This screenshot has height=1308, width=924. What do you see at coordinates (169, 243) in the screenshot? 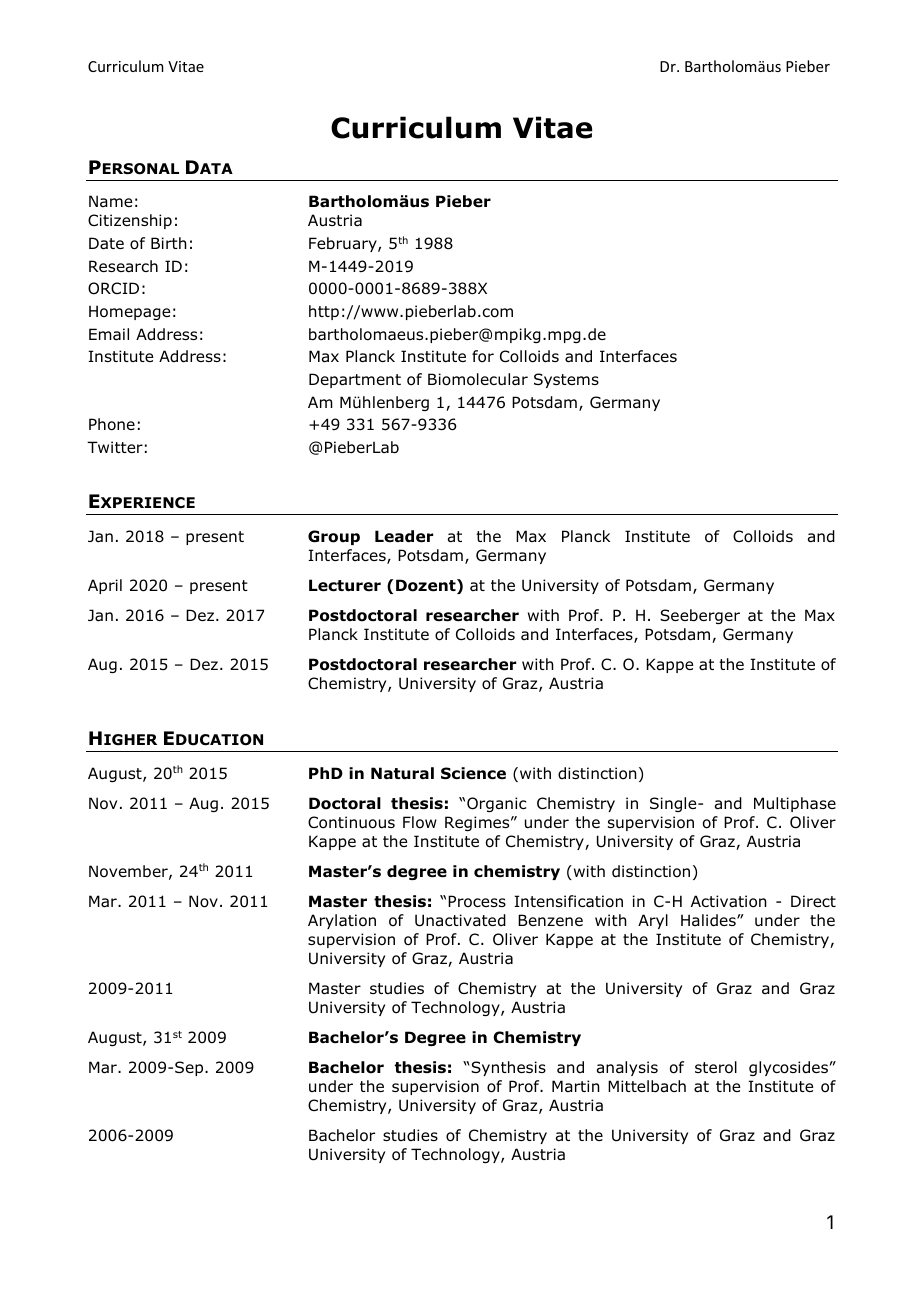
I see `Birth` at bounding box center [169, 243].
